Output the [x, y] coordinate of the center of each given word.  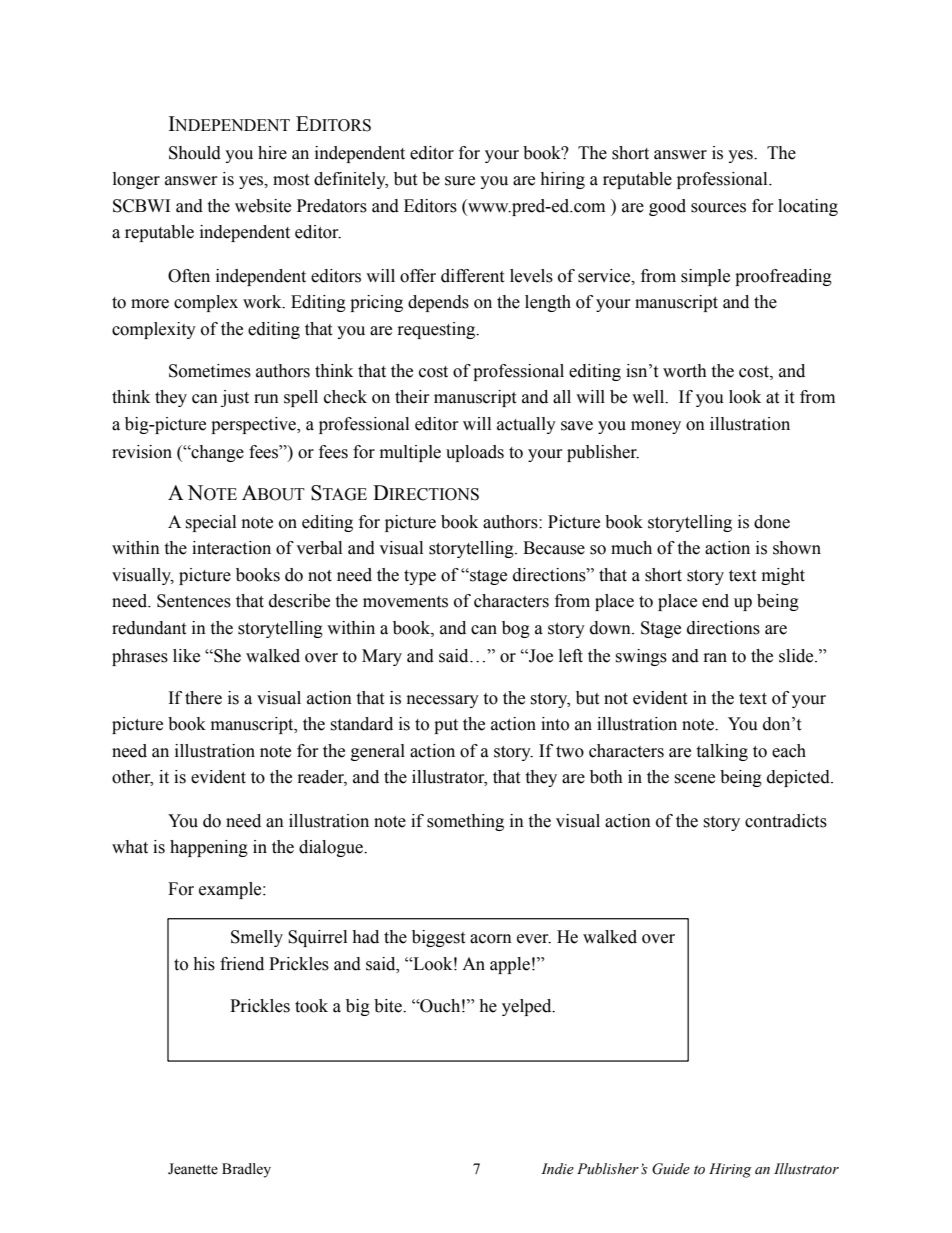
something [465, 822]
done [772, 522]
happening [209, 848]
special [210, 523]
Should [195, 153]
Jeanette [193, 1169]
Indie [557, 1169]
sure [460, 181]
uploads [475, 453]
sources [718, 208]
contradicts [786, 821]
